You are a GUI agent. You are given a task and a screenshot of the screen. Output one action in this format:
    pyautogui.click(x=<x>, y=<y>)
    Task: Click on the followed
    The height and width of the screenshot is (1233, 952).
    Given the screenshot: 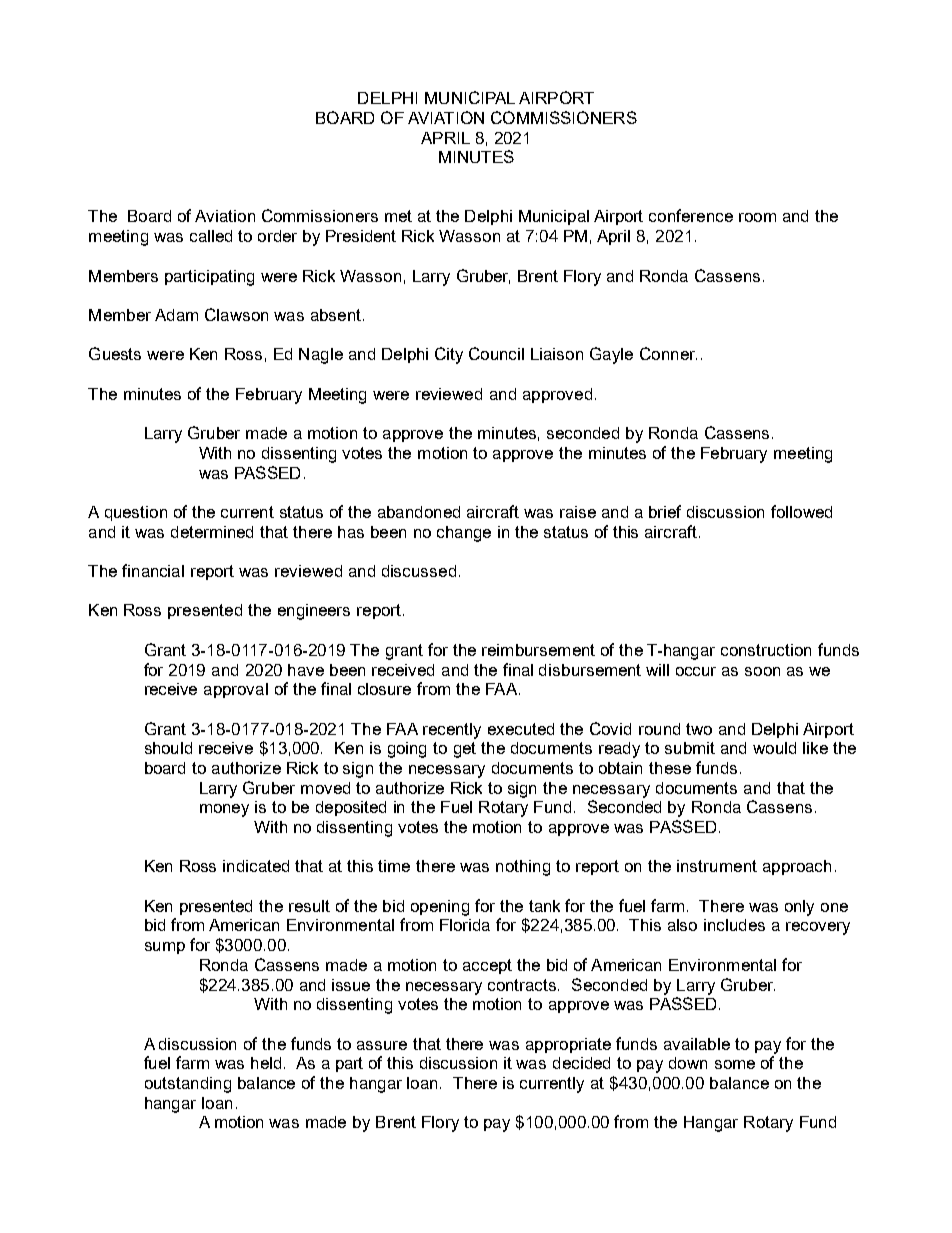 What is the action you would take?
    pyautogui.click(x=801, y=511)
